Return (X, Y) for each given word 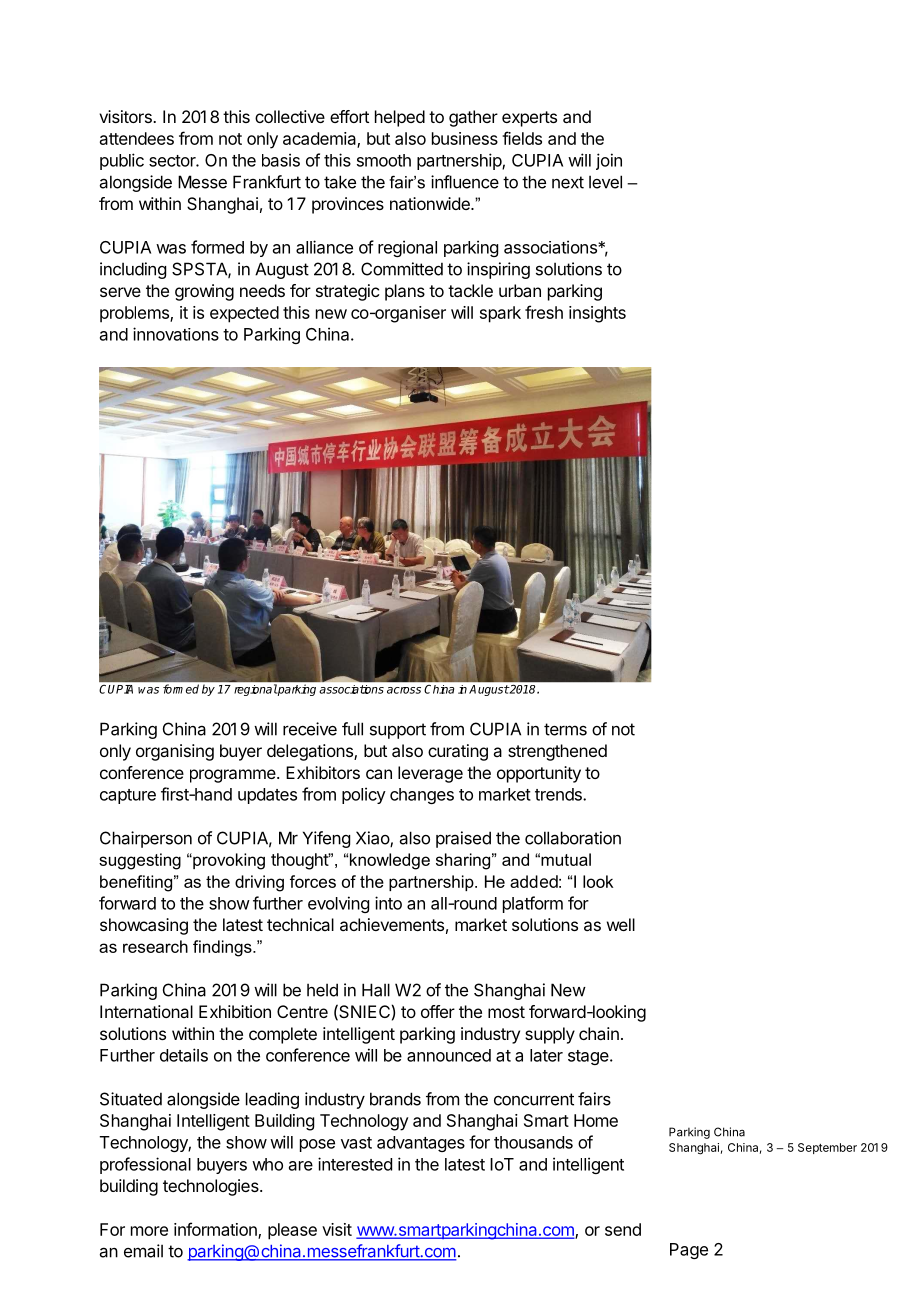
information (216, 1230)
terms (565, 729)
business (465, 138)
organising (175, 752)
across (404, 690)
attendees (137, 138)
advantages (421, 1144)
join (609, 161)
